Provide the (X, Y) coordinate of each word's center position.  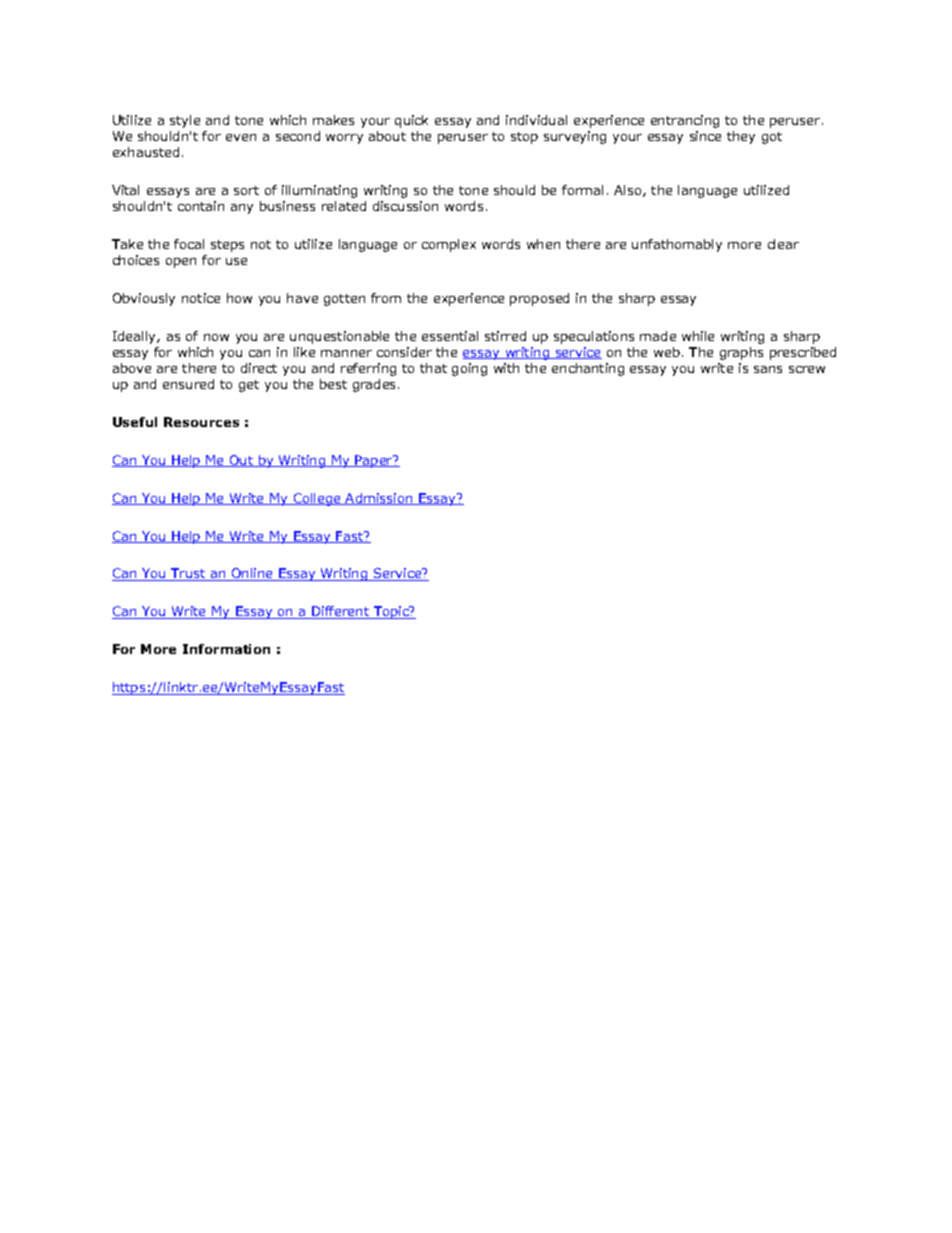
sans (768, 369)
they (741, 137)
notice (201, 298)
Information (226, 649)
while (698, 336)
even (241, 137)
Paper (374, 461)
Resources (201, 422)
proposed (539, 299)
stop (524, 138)
